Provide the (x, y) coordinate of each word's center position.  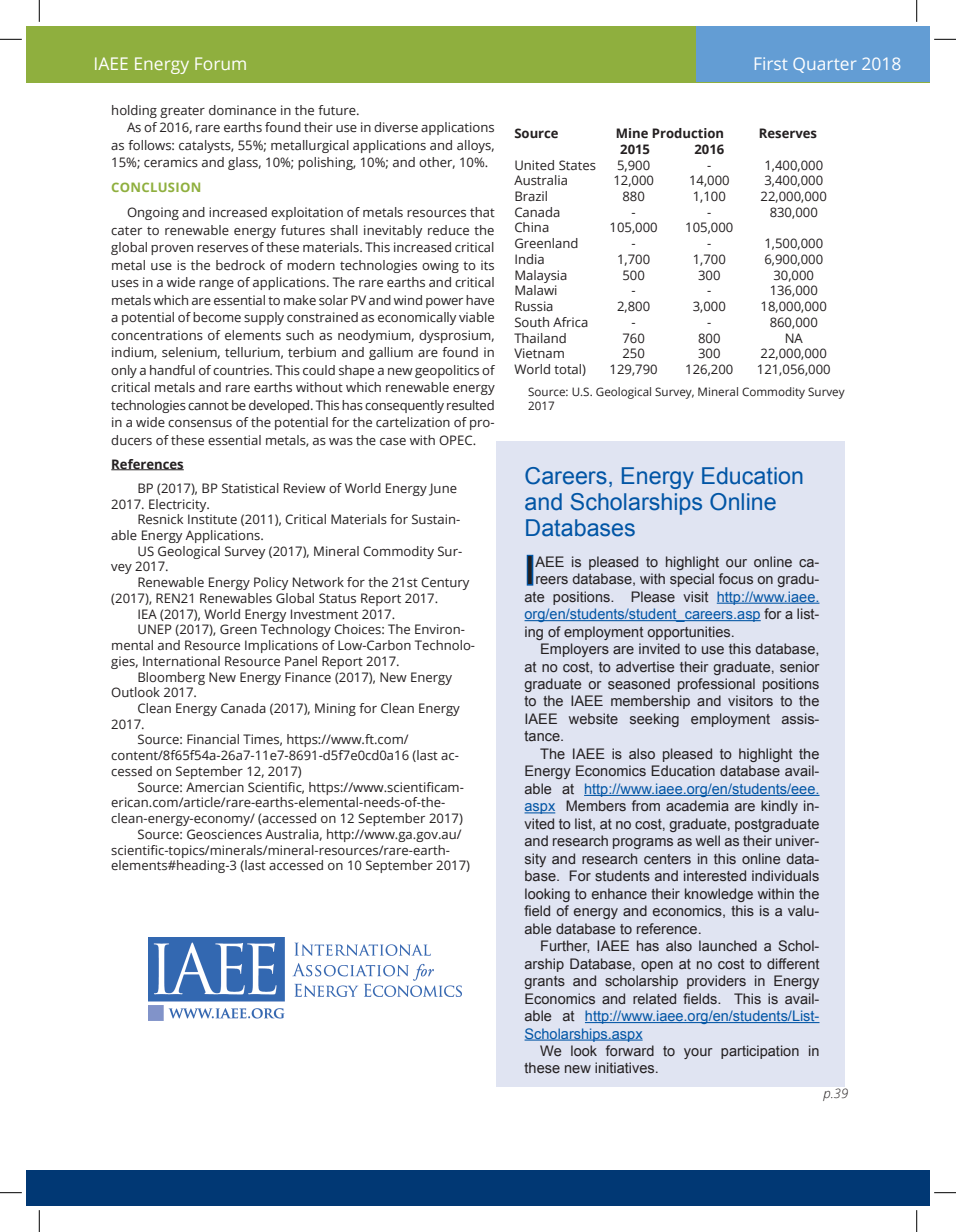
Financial (213, 739)
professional (716, 685)
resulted (470, 405)
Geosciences (224, 834)
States (577, 165)
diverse (396, 127)
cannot (208, 405)
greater (182, 112)
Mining (335, 709)
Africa (570, 322)
